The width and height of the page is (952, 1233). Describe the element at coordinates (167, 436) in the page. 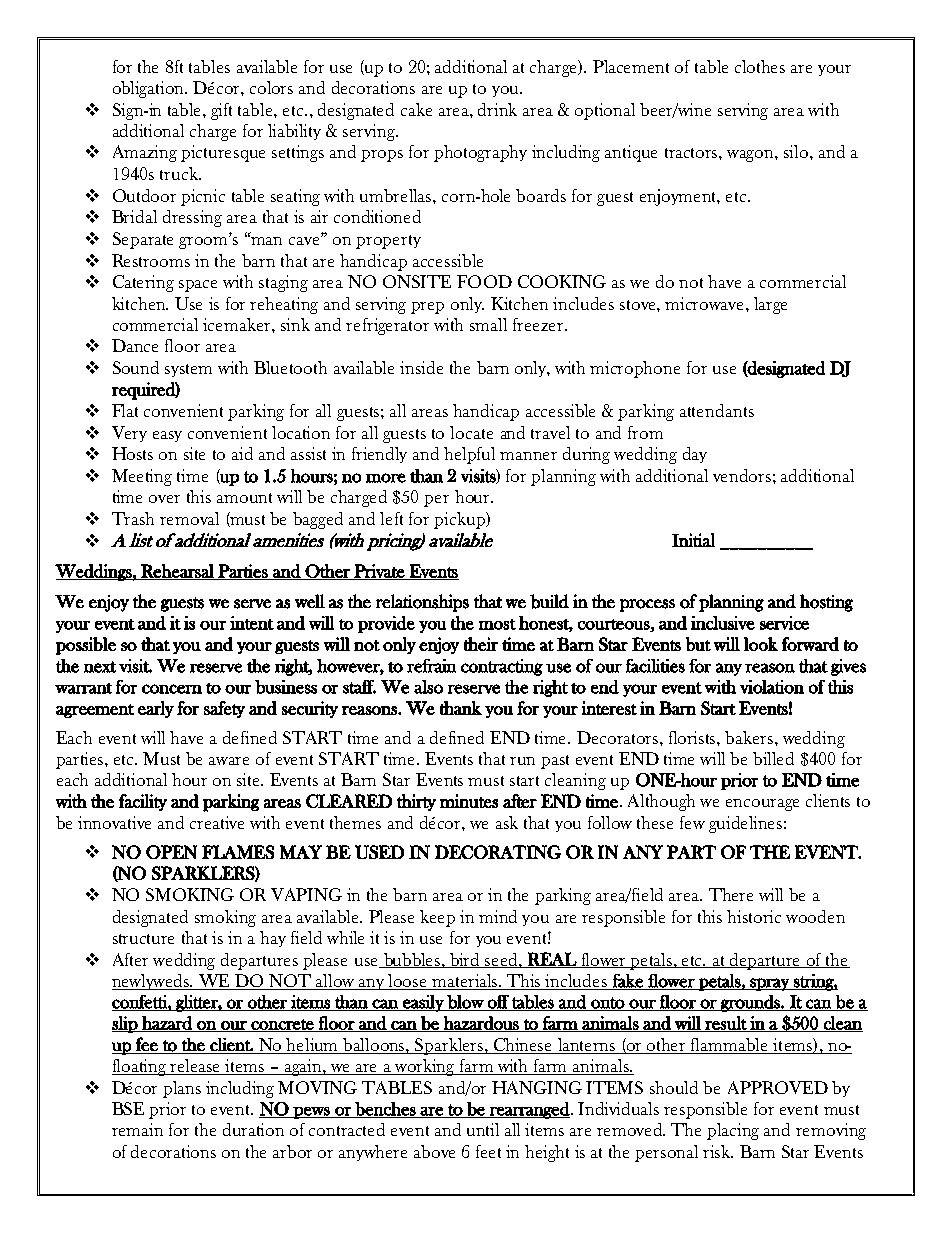

I see `easy` at that location.
